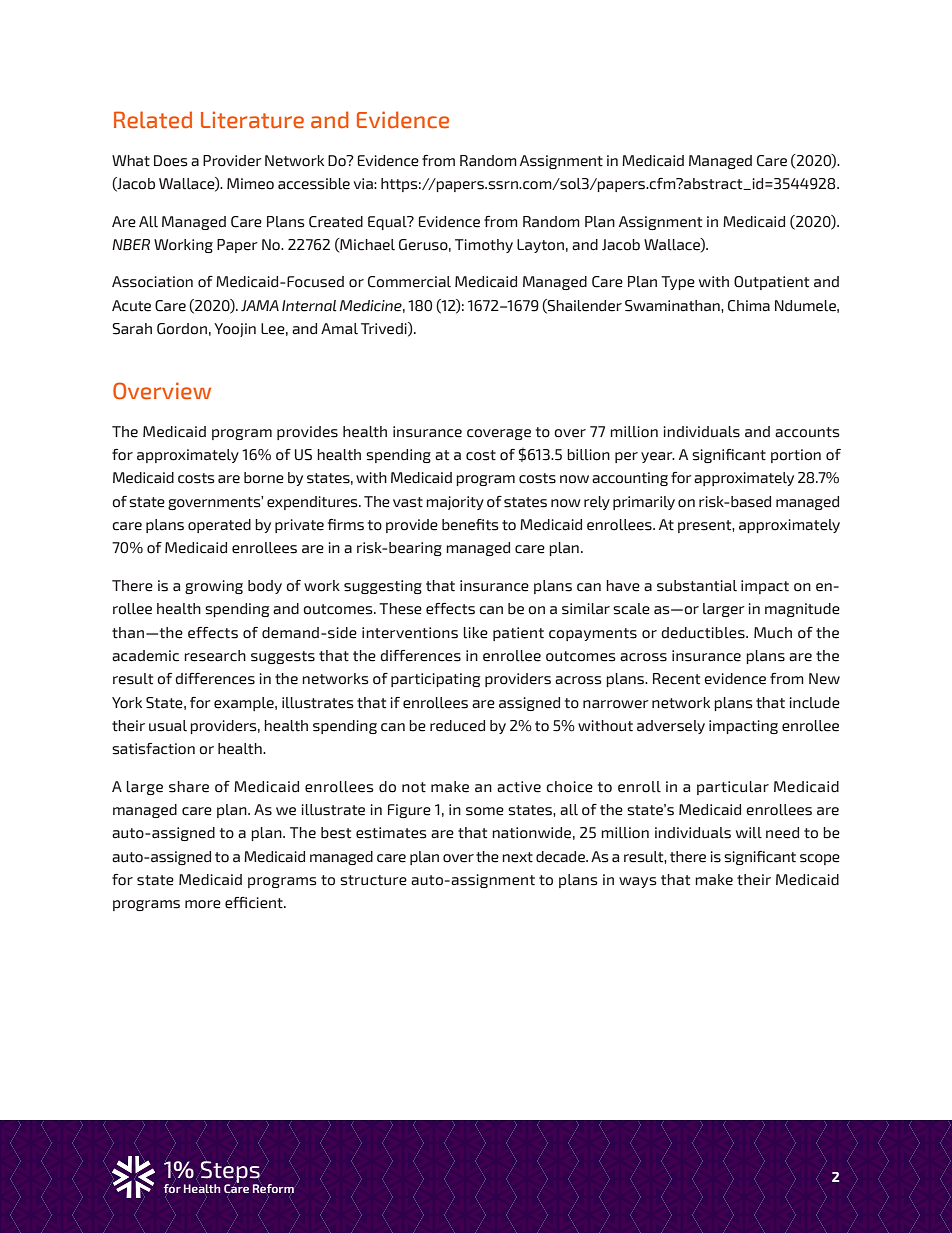 The height and width of the screenshot is (1233, 952). What do you see at coordinates (219, 526) in the screenshot?
I see `operated` at bounding box center [219, 526].
